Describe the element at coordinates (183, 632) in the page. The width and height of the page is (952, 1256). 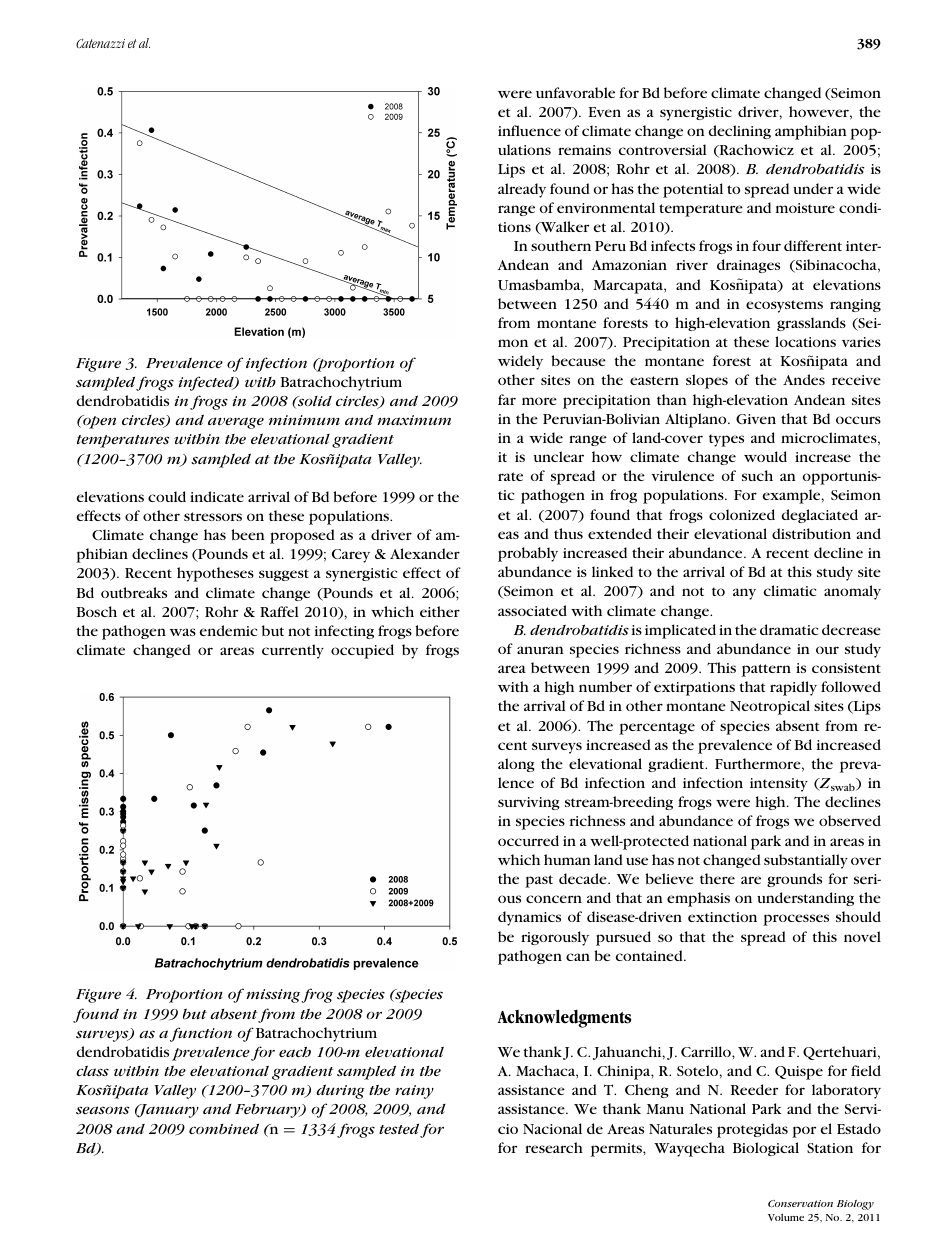
I see `was` at that location.
